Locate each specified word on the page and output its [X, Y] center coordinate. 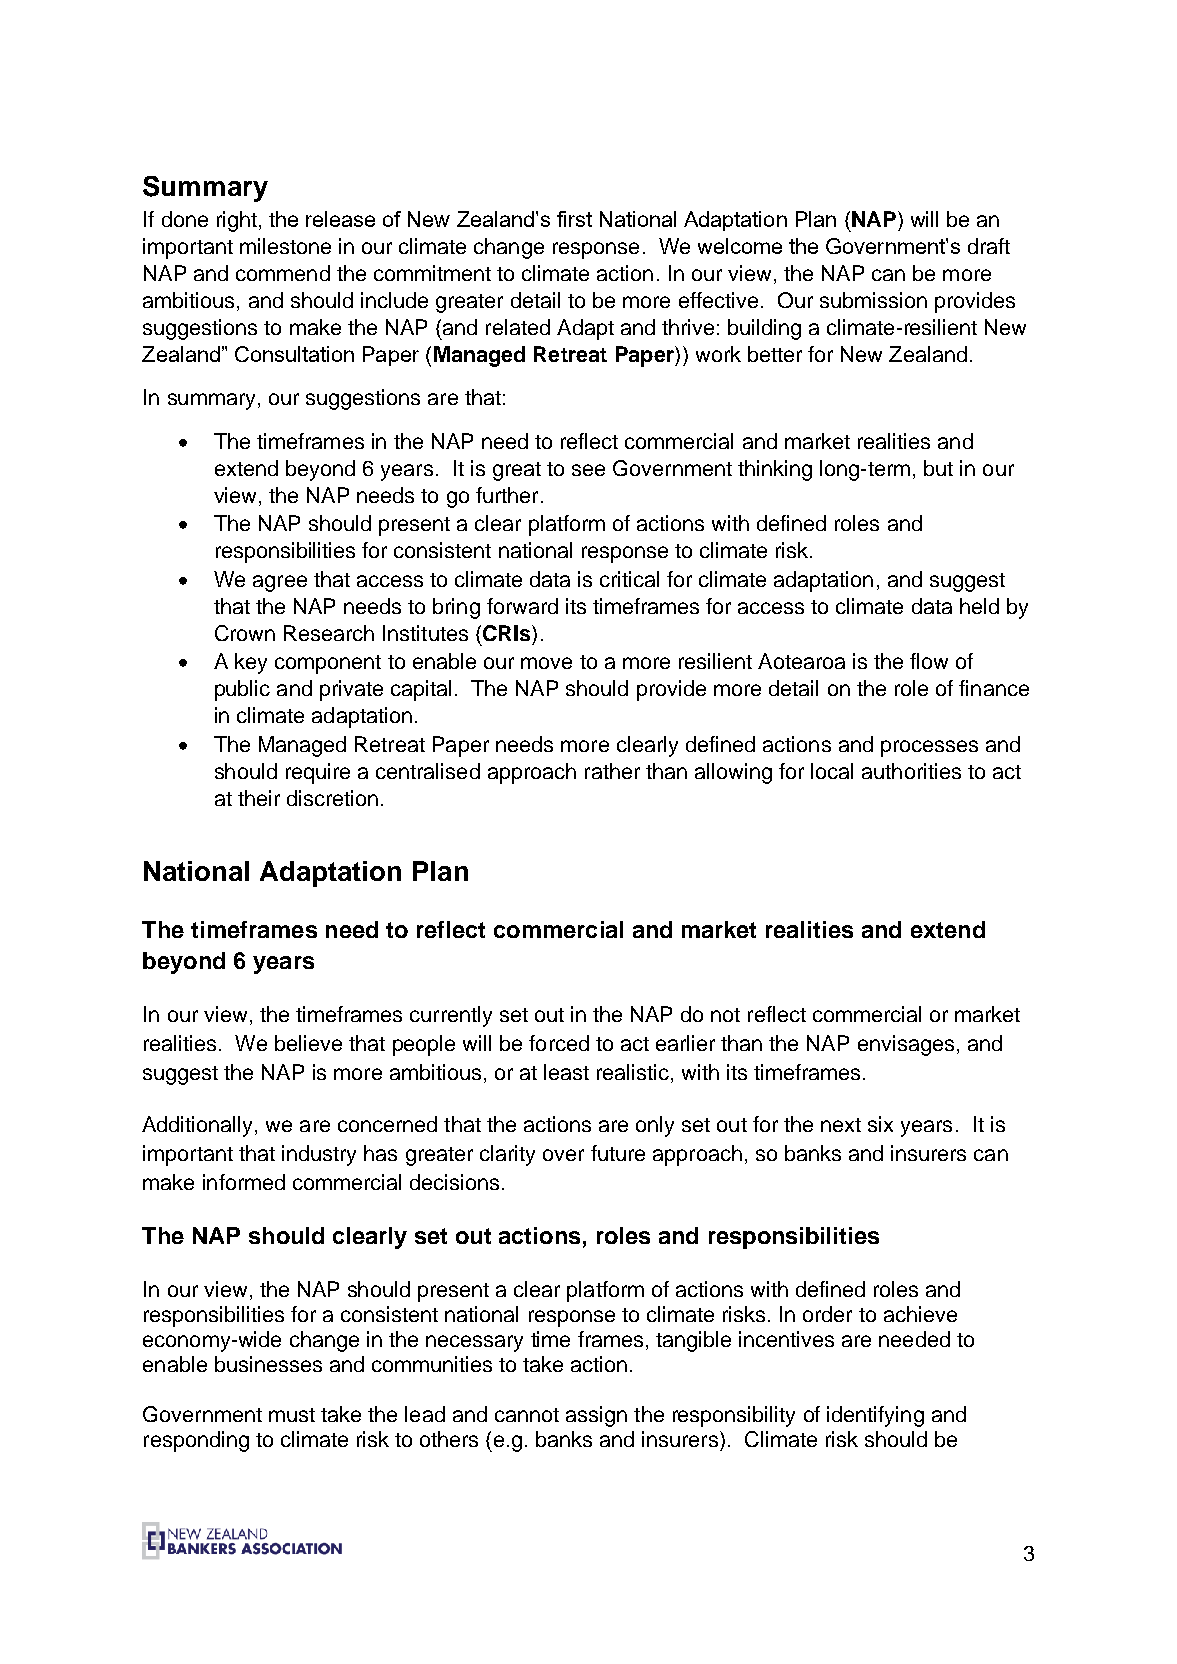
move [546, 663]
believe [308, 1043]
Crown [245, 633]
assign [596, 1416]
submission [873, 300]
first [574, 219]
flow [929, 661]
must [292, 1415]
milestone [285, 246]
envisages [906, 1045]
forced [559, 1043]
